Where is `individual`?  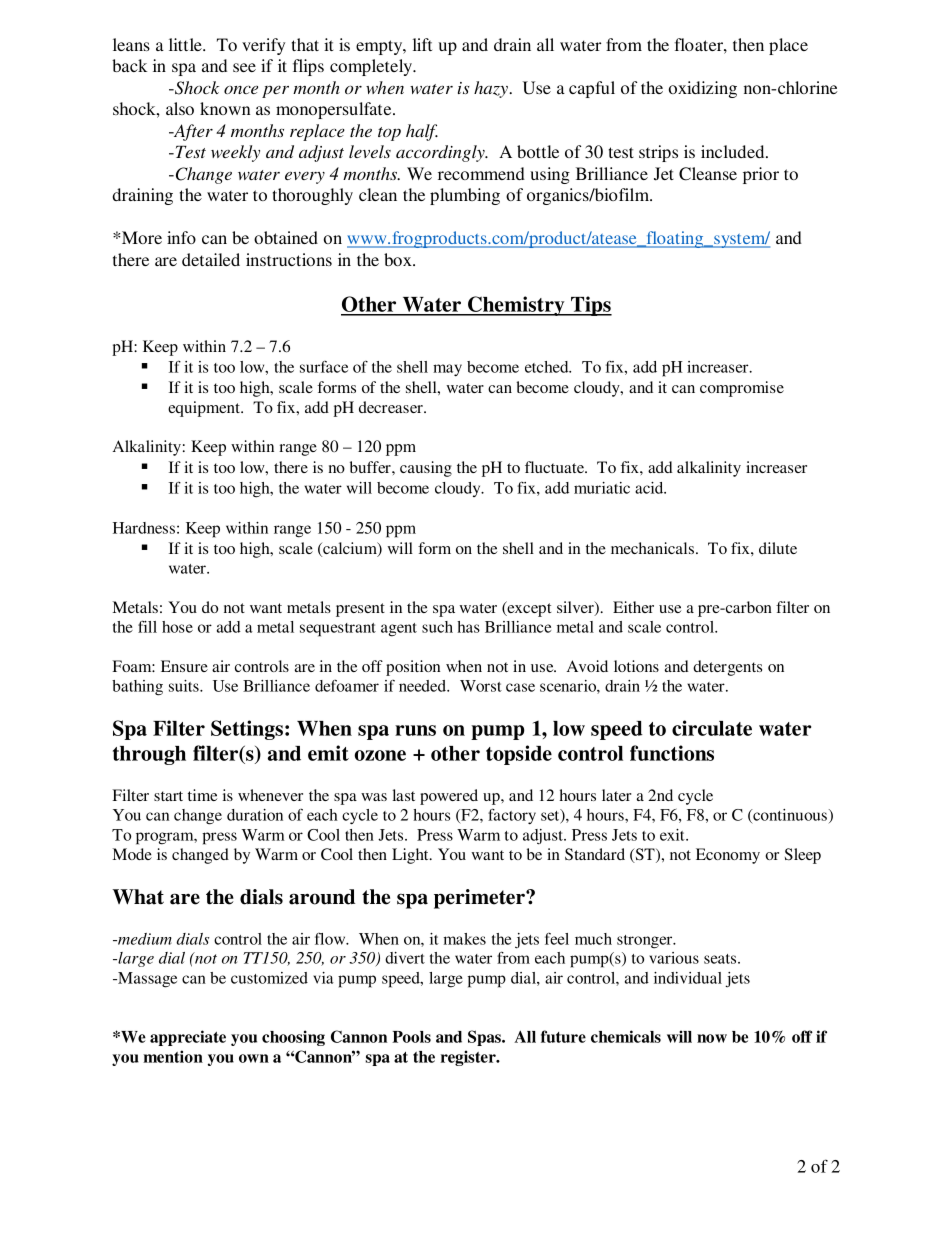 individual is located at coordinates (688, 978).
